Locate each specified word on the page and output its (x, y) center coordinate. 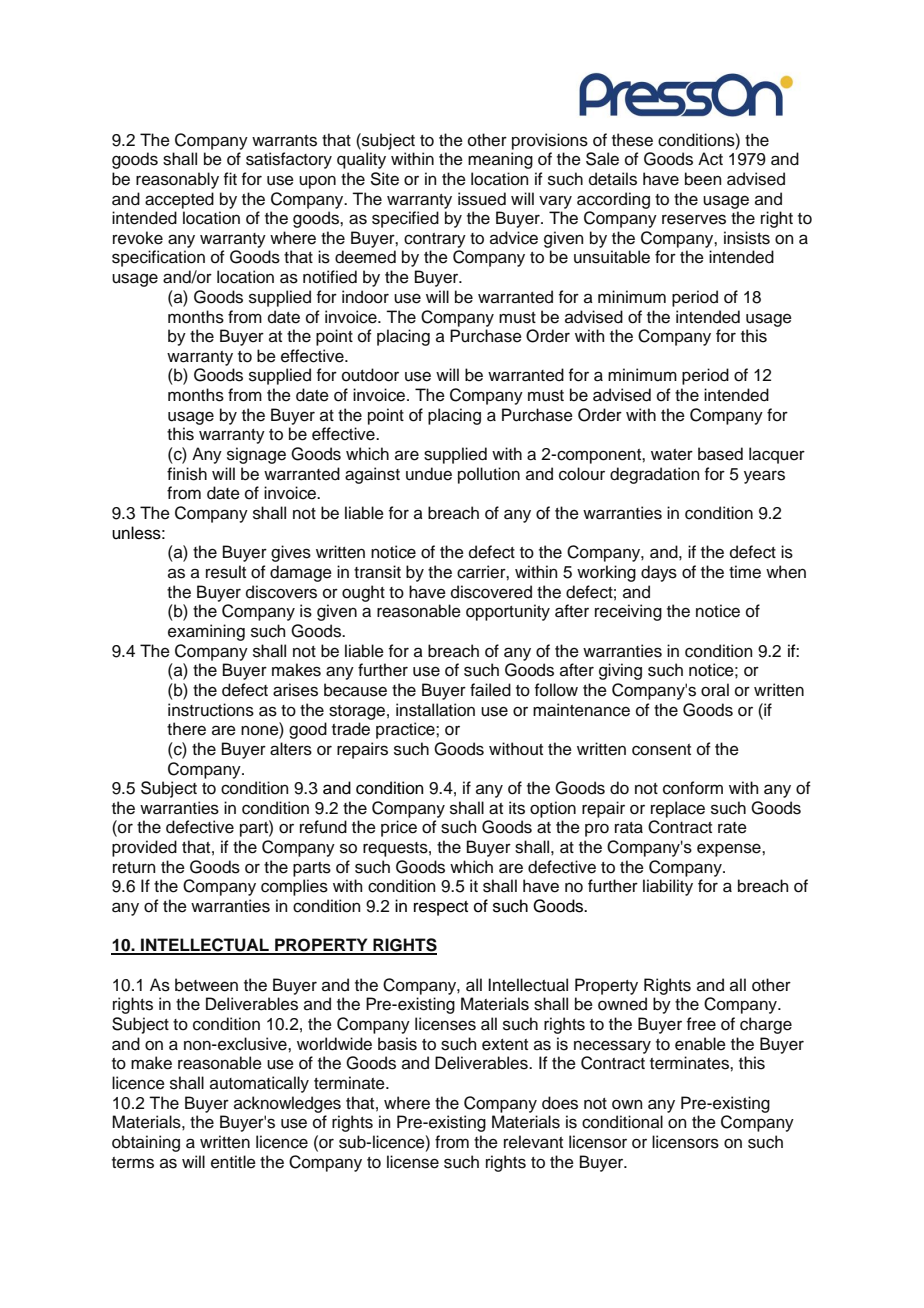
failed (490, 690)
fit (230, 178)
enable (700, 1044)
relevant (533, 1142)
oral (715, 690)
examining (206, 632)
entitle (233, 1162)
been (703, 179)
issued (482, 199)
